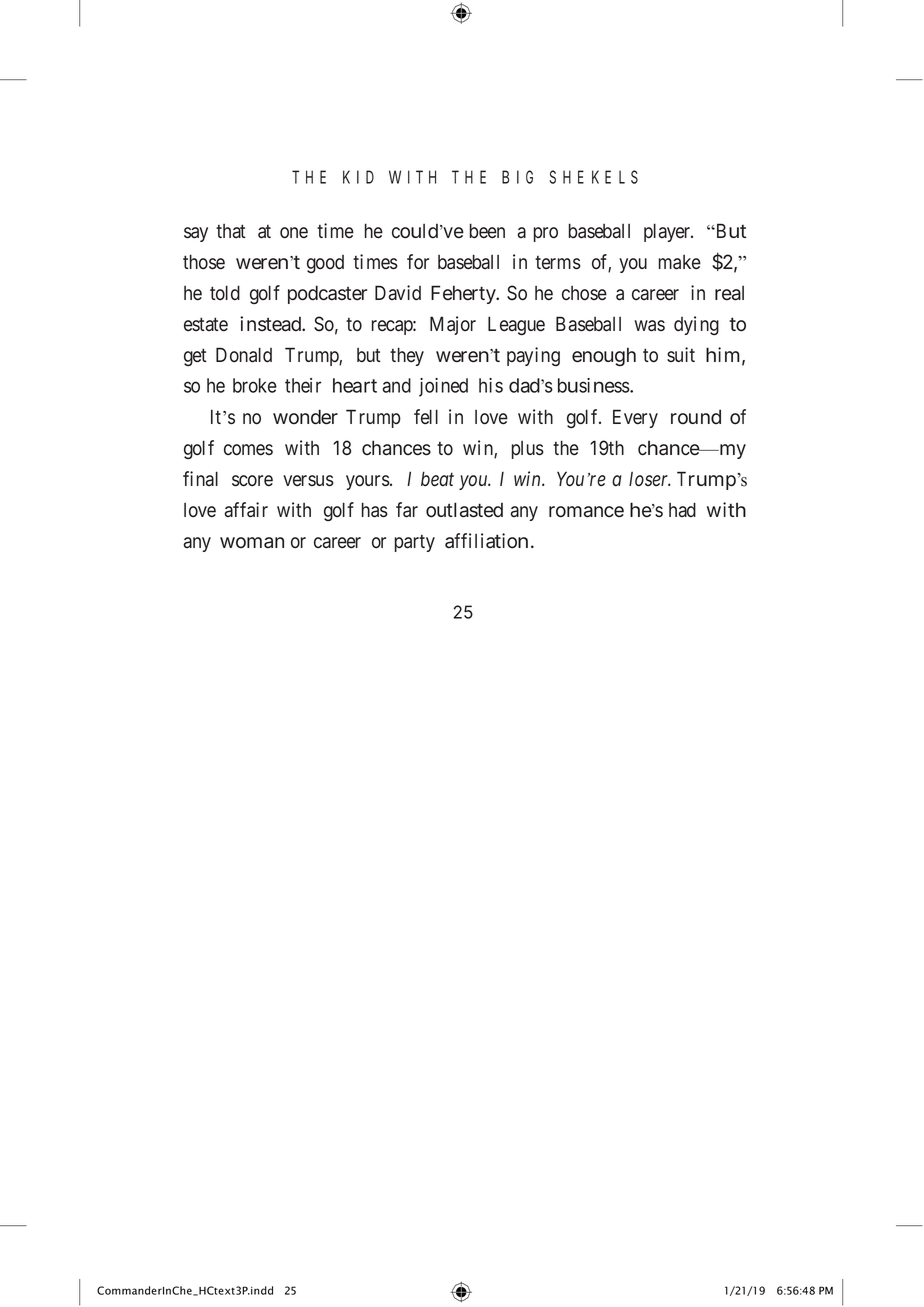 The width and height of the screenshot is (924, 1307). What do you see at coordinates (443, 387) in the screenshot?
I see `joined` at bounding box center [443, 387].
